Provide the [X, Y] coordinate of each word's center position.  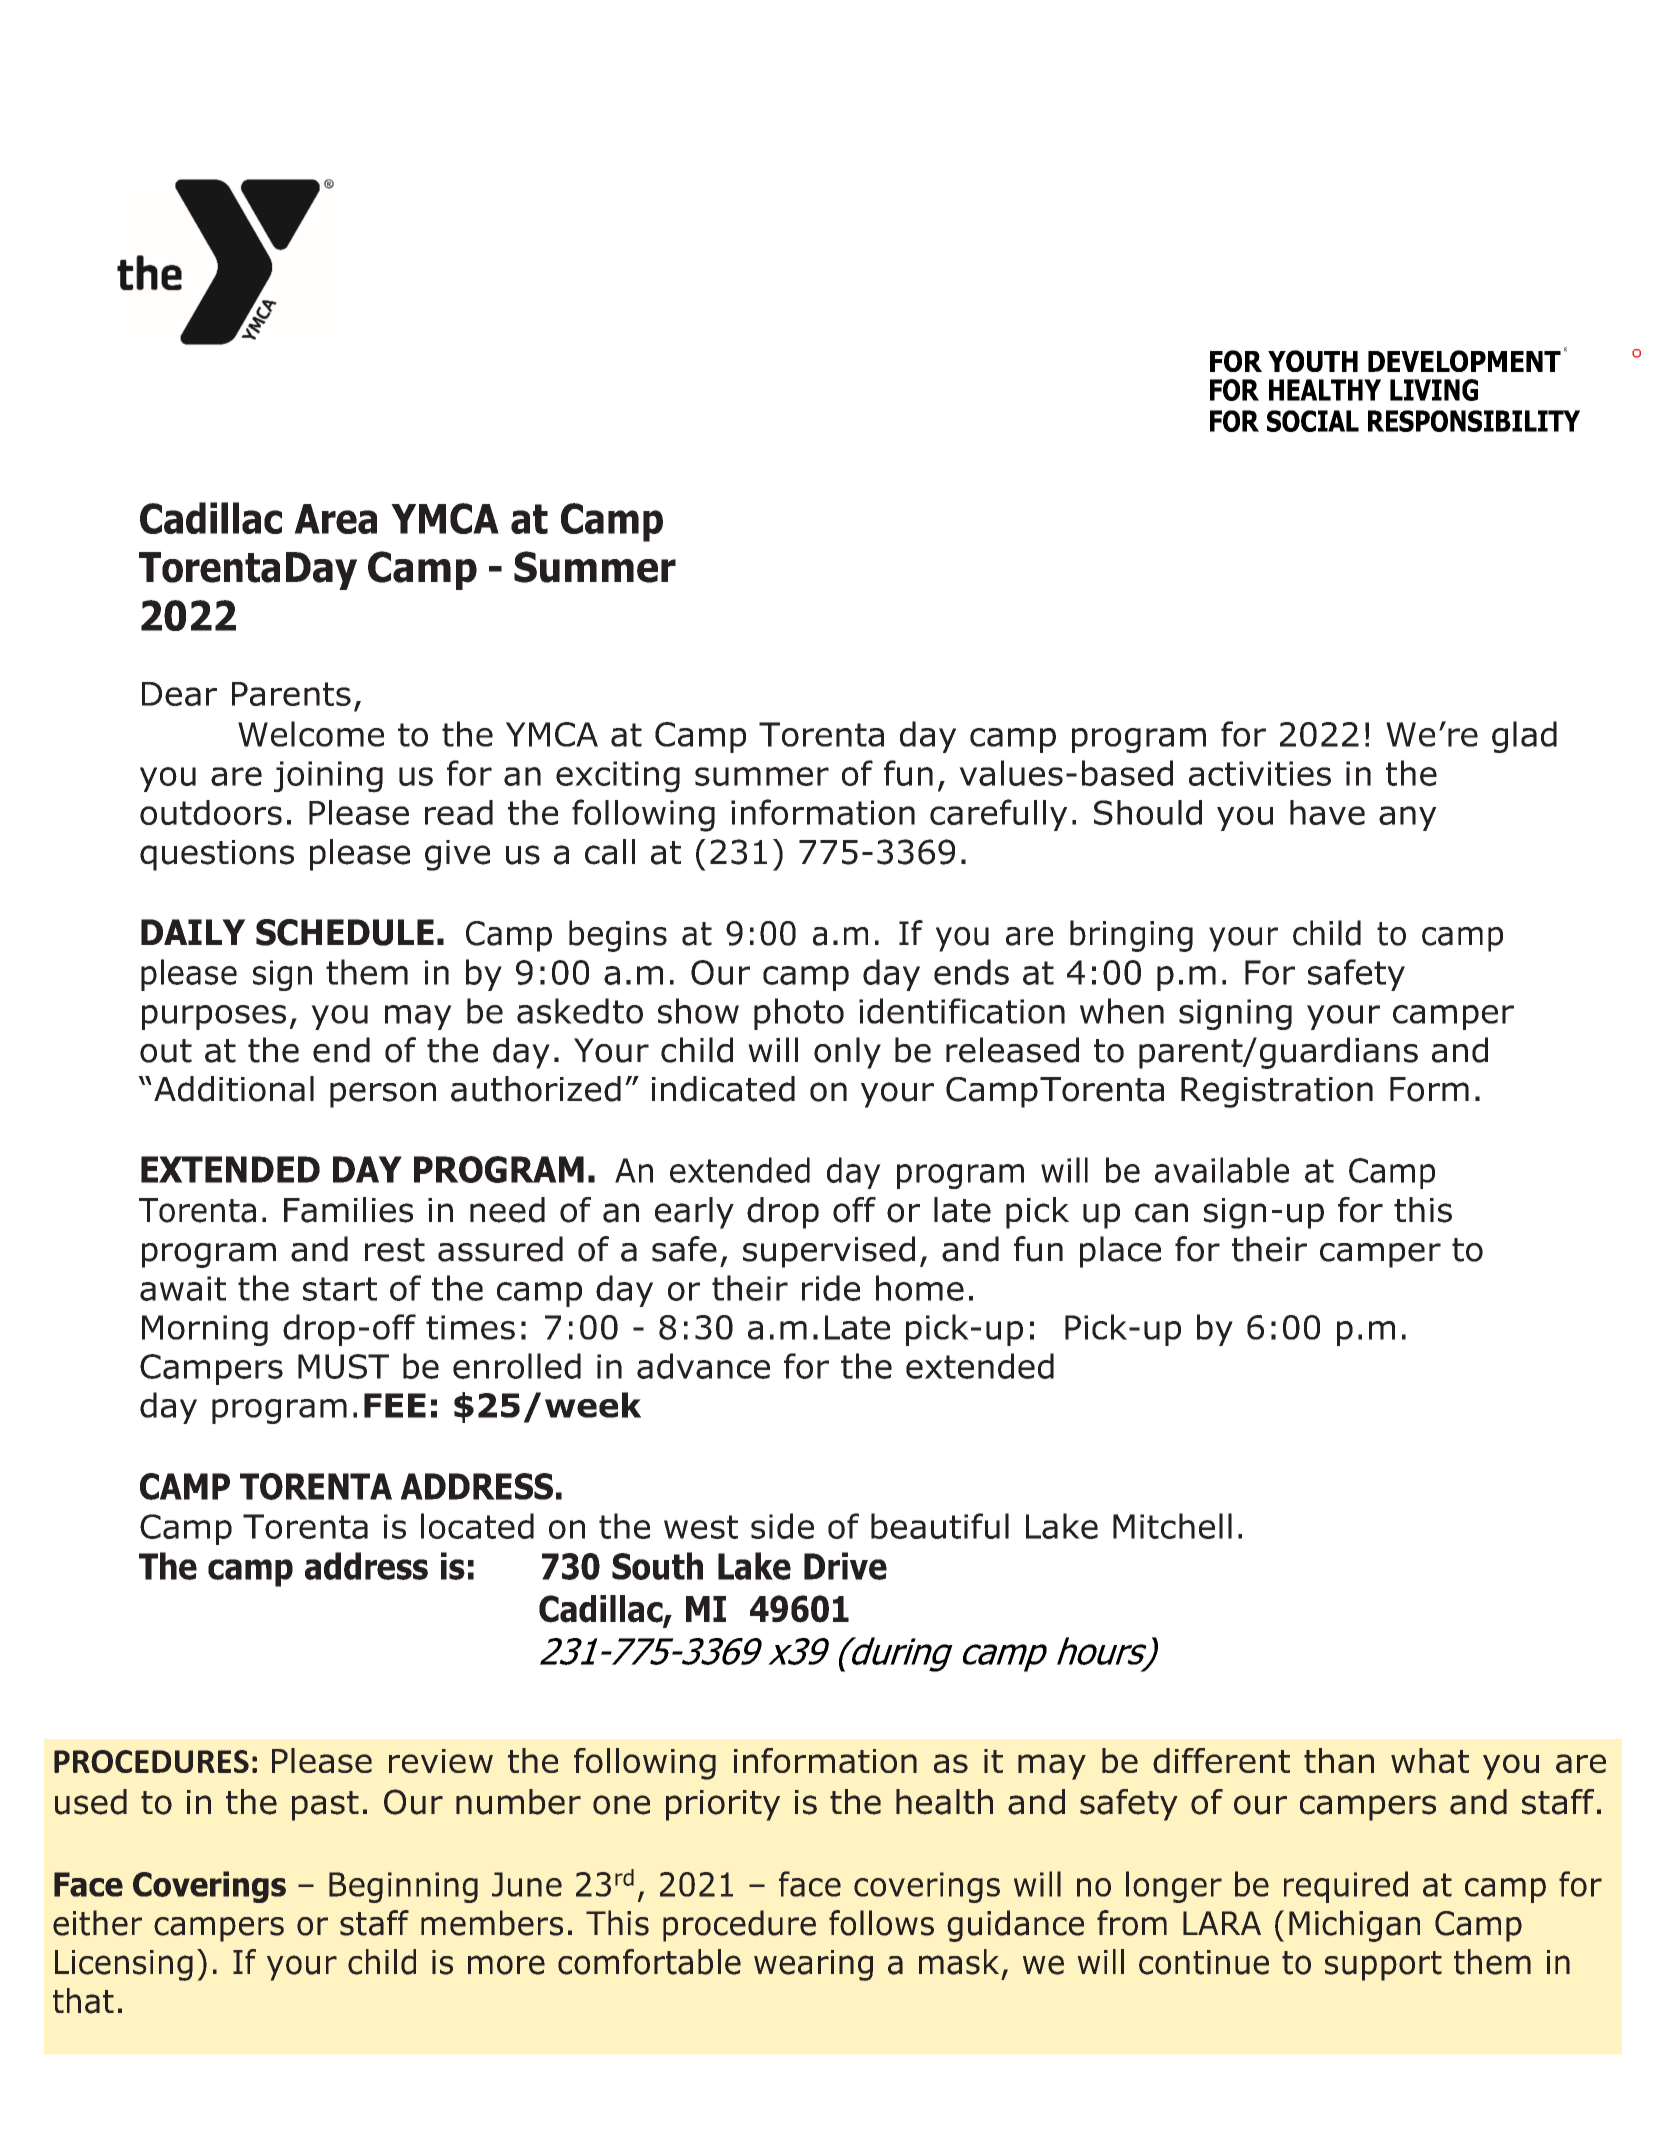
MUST [343, 1366]
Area [335, 519]
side [782, 1526]
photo [799, 1014]
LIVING [1434, 390]
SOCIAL [1313, 421]
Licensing [124, 1965]
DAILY [193, 932]
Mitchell [1172, 1526]
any [1408, 818]
